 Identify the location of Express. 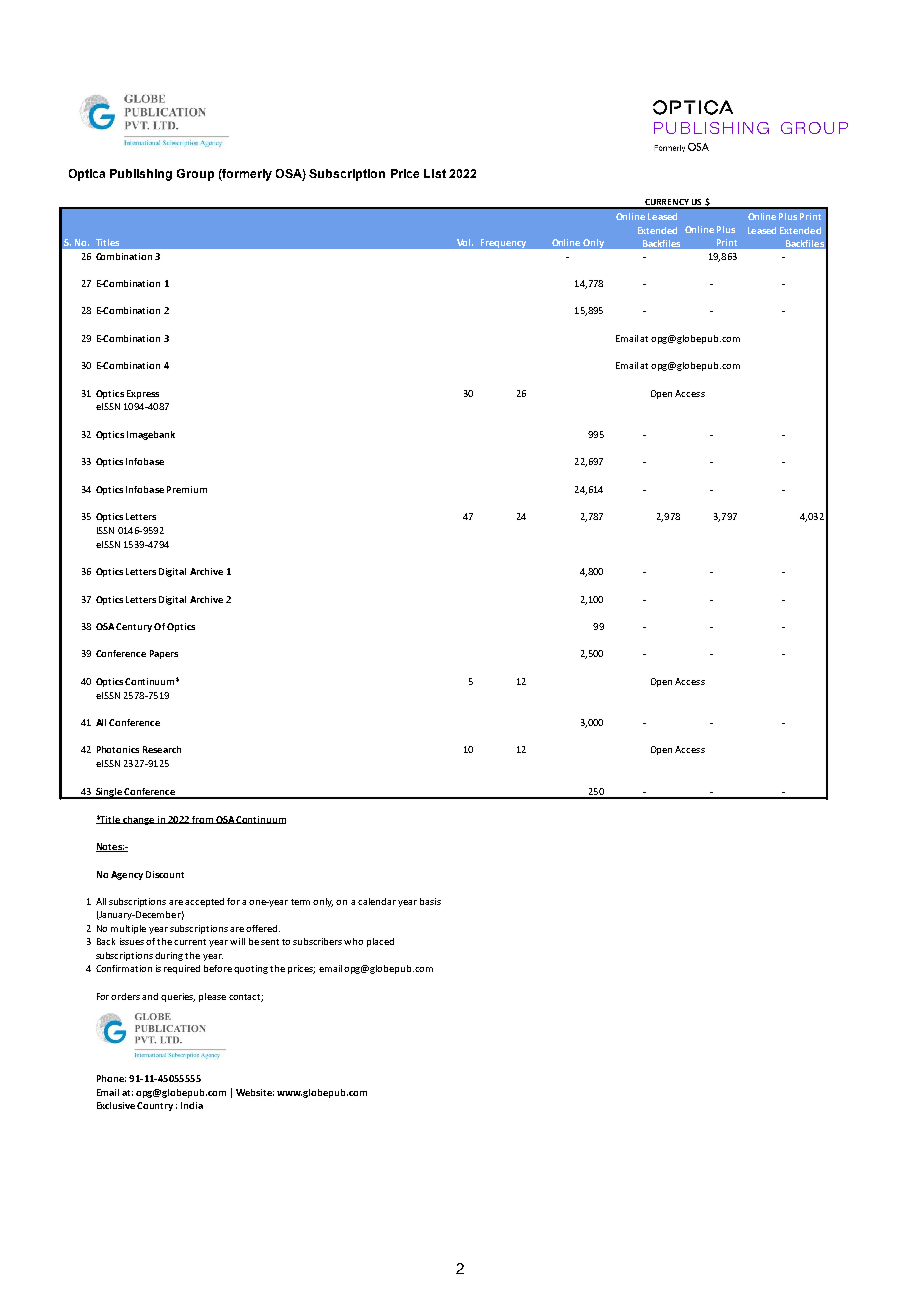
(143, 394).
